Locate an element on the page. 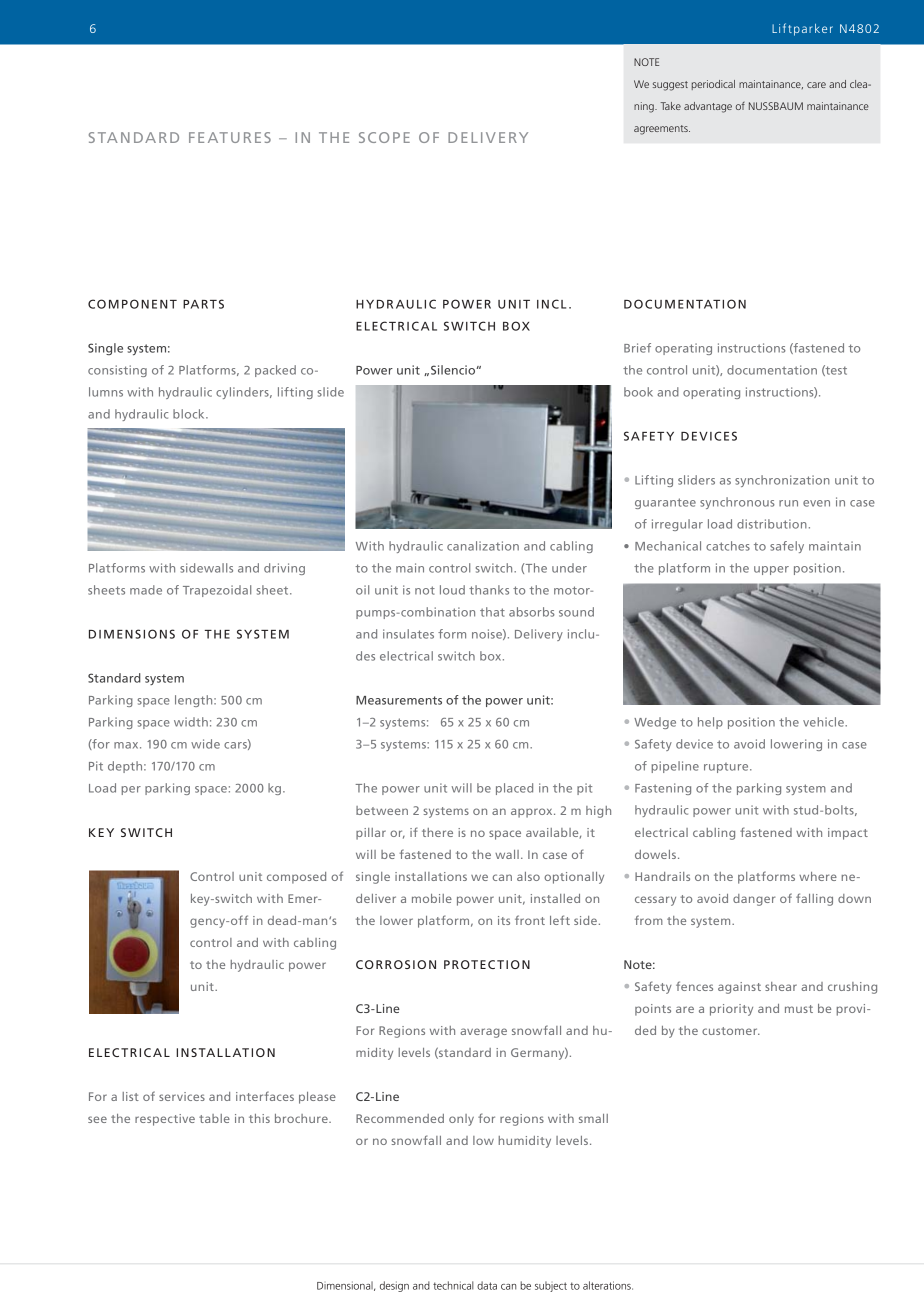  consisting is located at coordinates (117, 371).
